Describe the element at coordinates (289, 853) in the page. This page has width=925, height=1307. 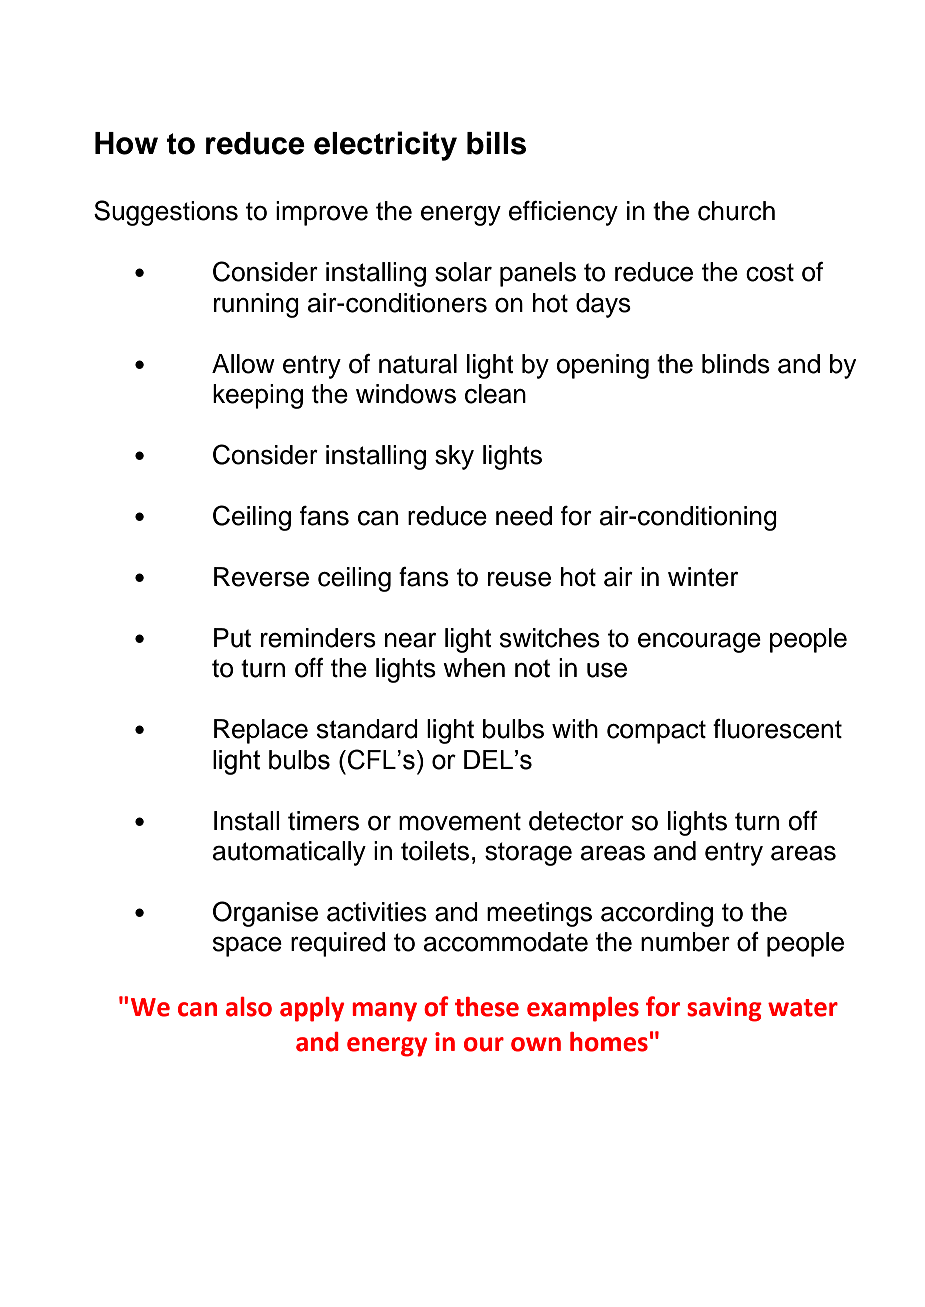
I see `automatically` at that location.
